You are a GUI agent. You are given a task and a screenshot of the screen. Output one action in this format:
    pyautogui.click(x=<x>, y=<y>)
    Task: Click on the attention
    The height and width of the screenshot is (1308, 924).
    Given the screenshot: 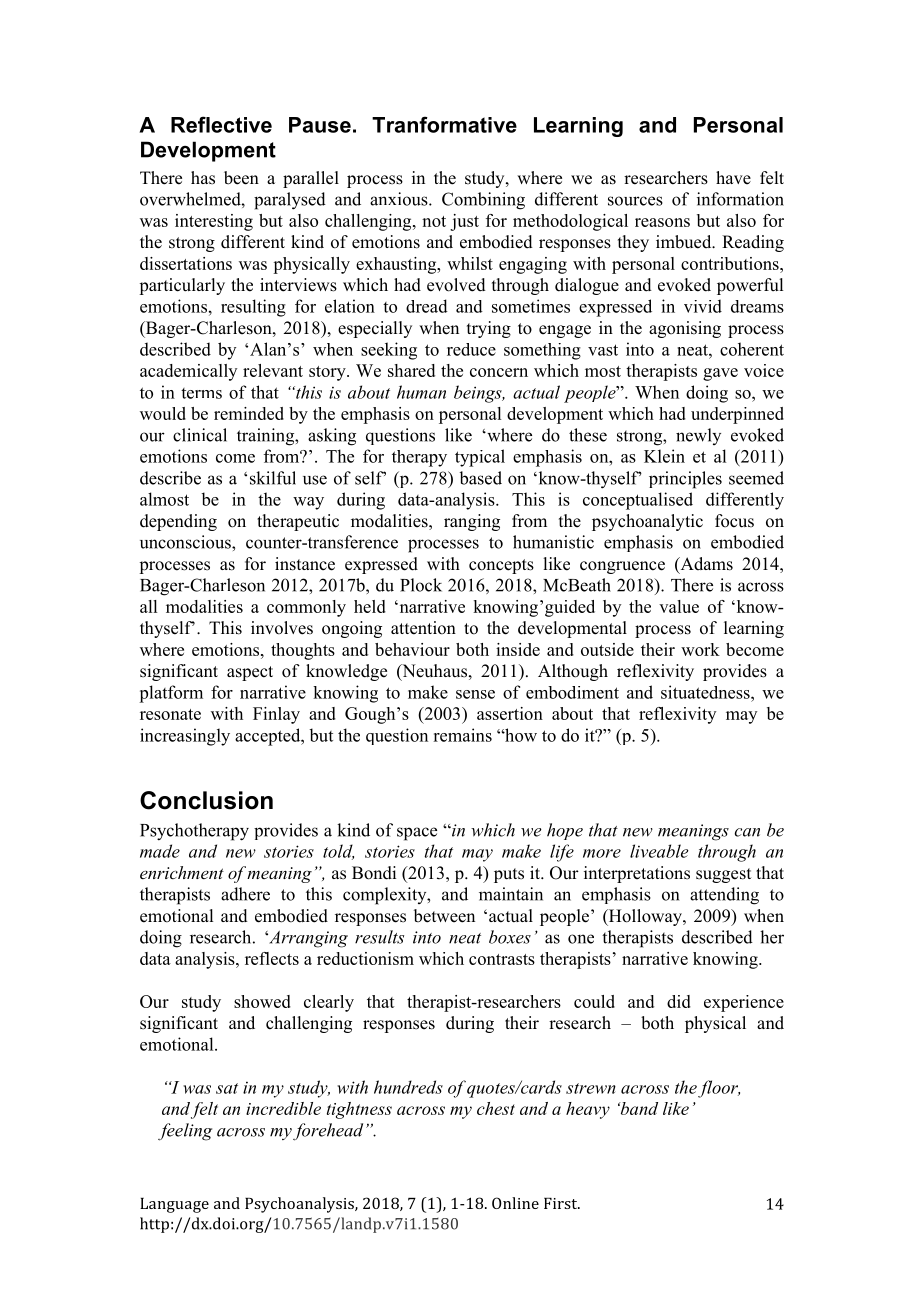 What is the action you would take?
    pyautogui.click(x=423, y=628)
